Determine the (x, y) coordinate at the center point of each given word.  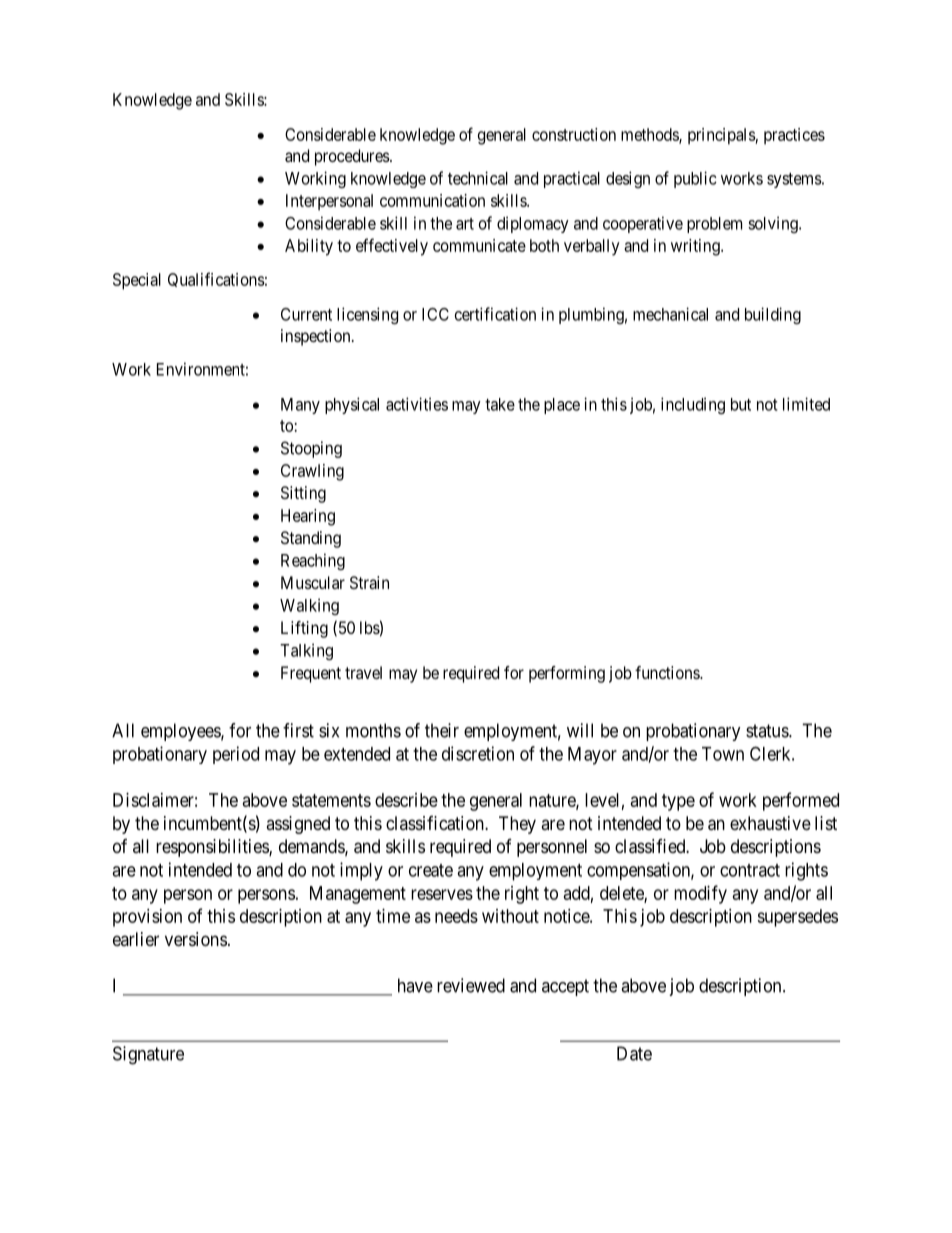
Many (300, 406)
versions (196, 939)
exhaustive (770, 823)
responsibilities (213, 848)
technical (478, 178)
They (517, 825)
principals (722, 136)
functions (668, 672)
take (500, 404)
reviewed (471, 985)
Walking (309, 606)
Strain (369, 582)
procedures (353, 157)
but (741, 404)
